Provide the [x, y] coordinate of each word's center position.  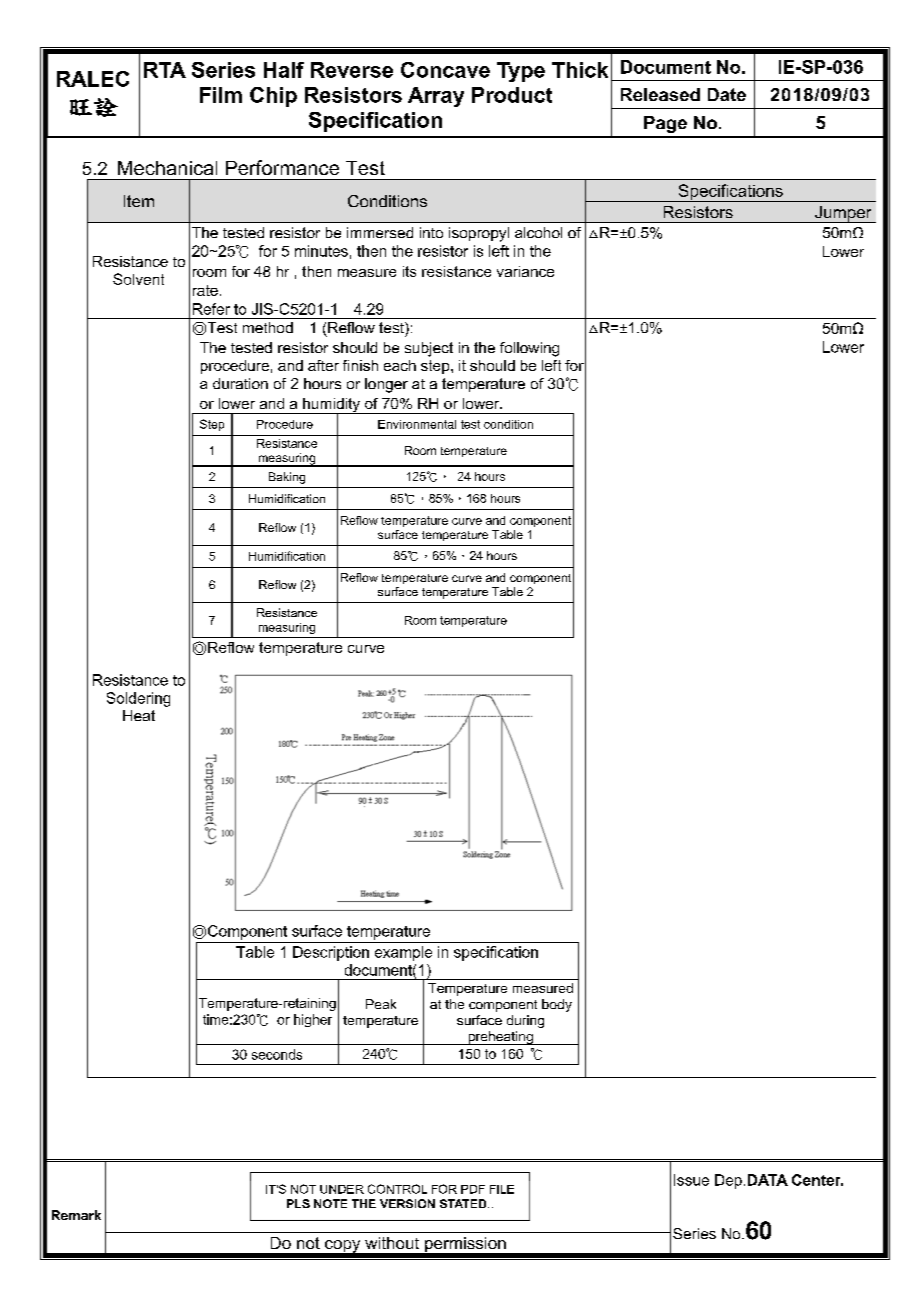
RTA [165, 70]
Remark [76, 1215]
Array [436, 97]
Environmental [417, 424]
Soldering [138, 699]
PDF [473, 1189]
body [557, 1005]
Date [727, 94]
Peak [381, 1004]
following [529, 349]
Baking [287, 478]
